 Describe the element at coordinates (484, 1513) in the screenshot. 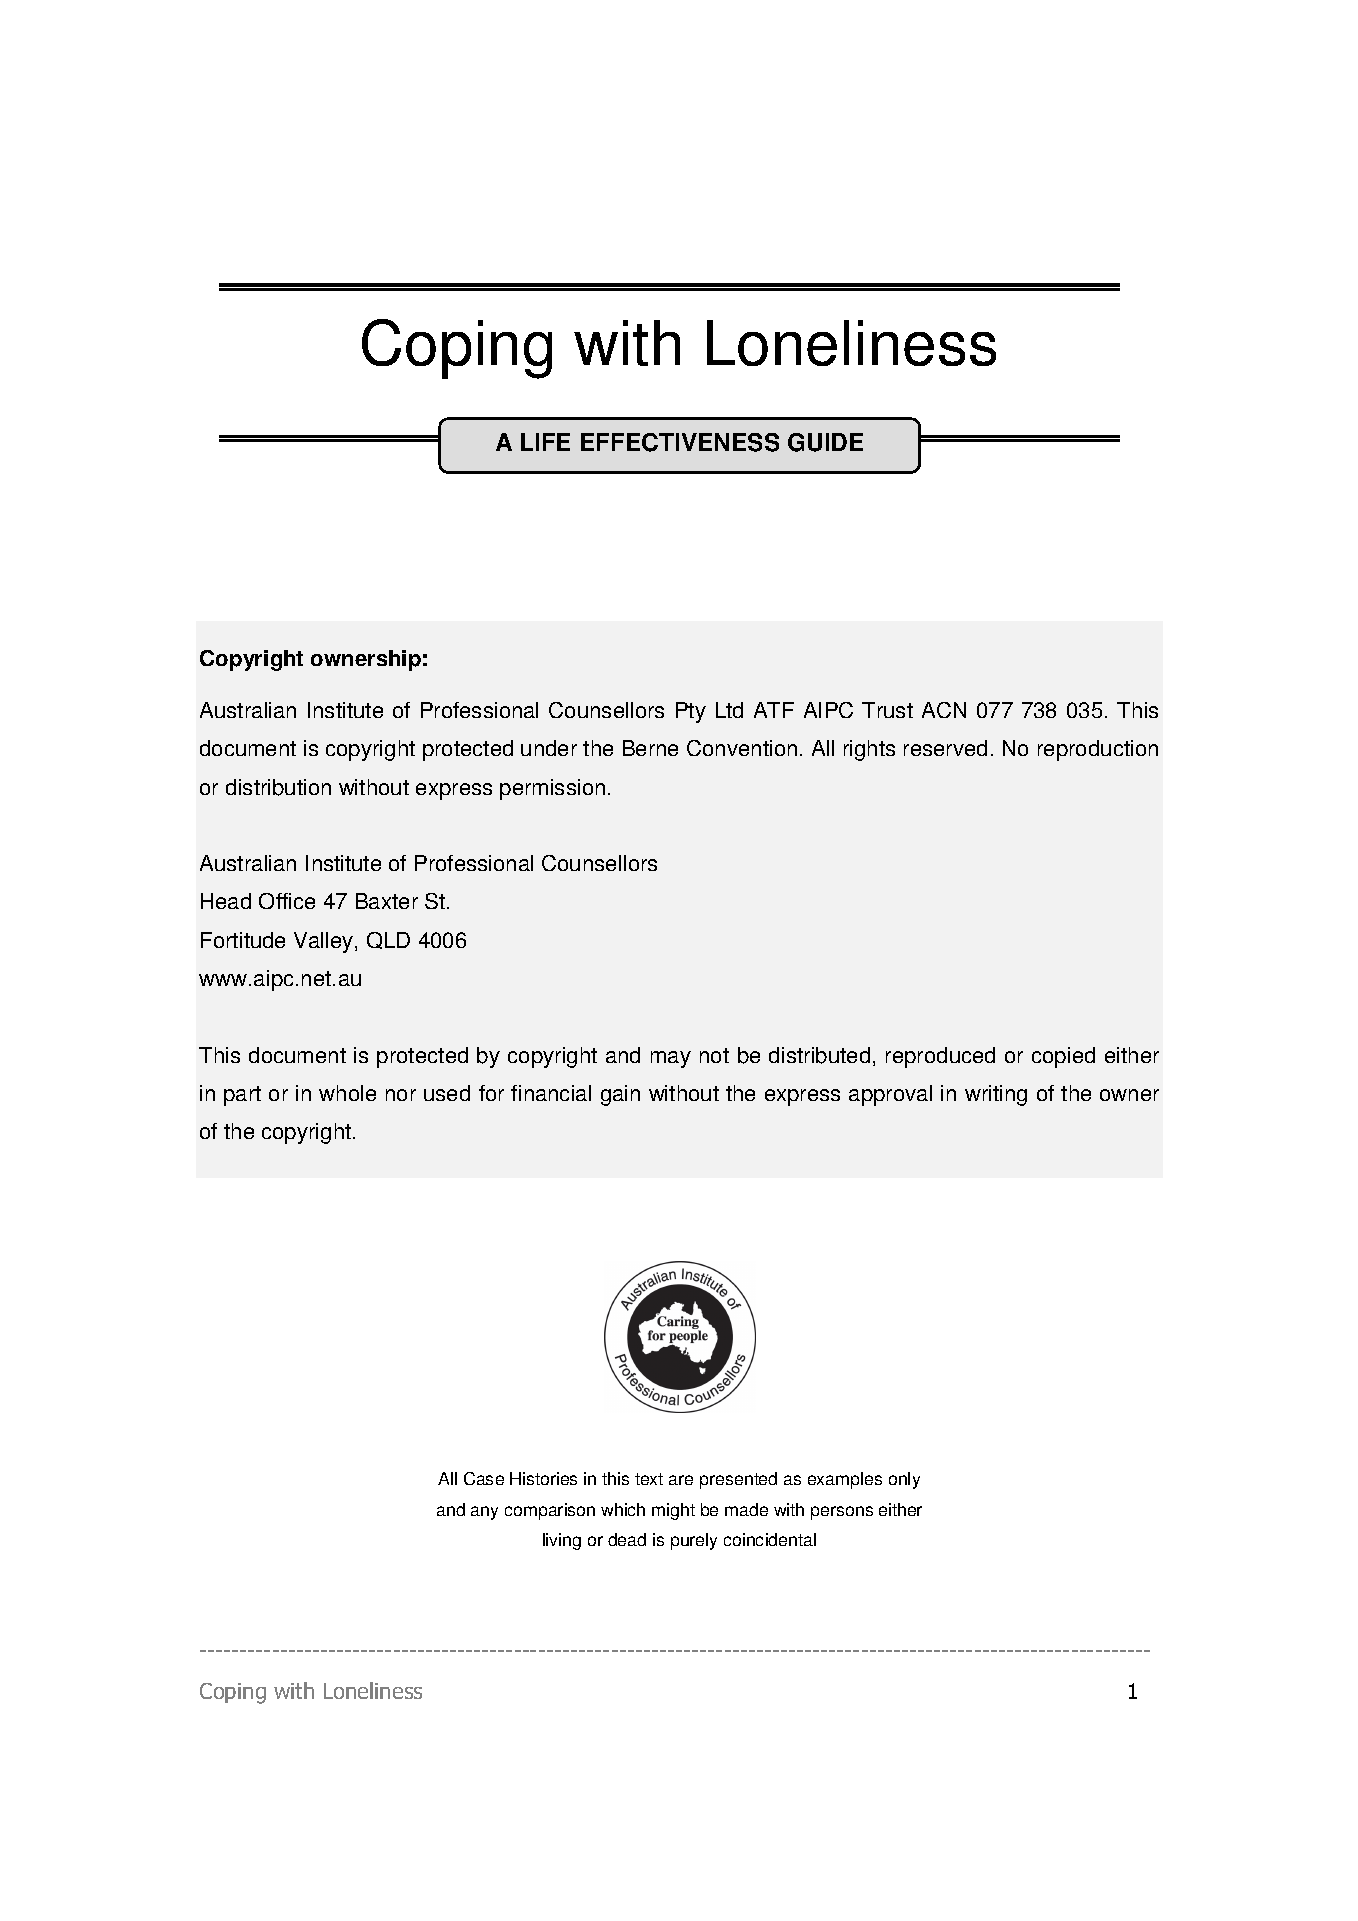

I see `any` at that location.
